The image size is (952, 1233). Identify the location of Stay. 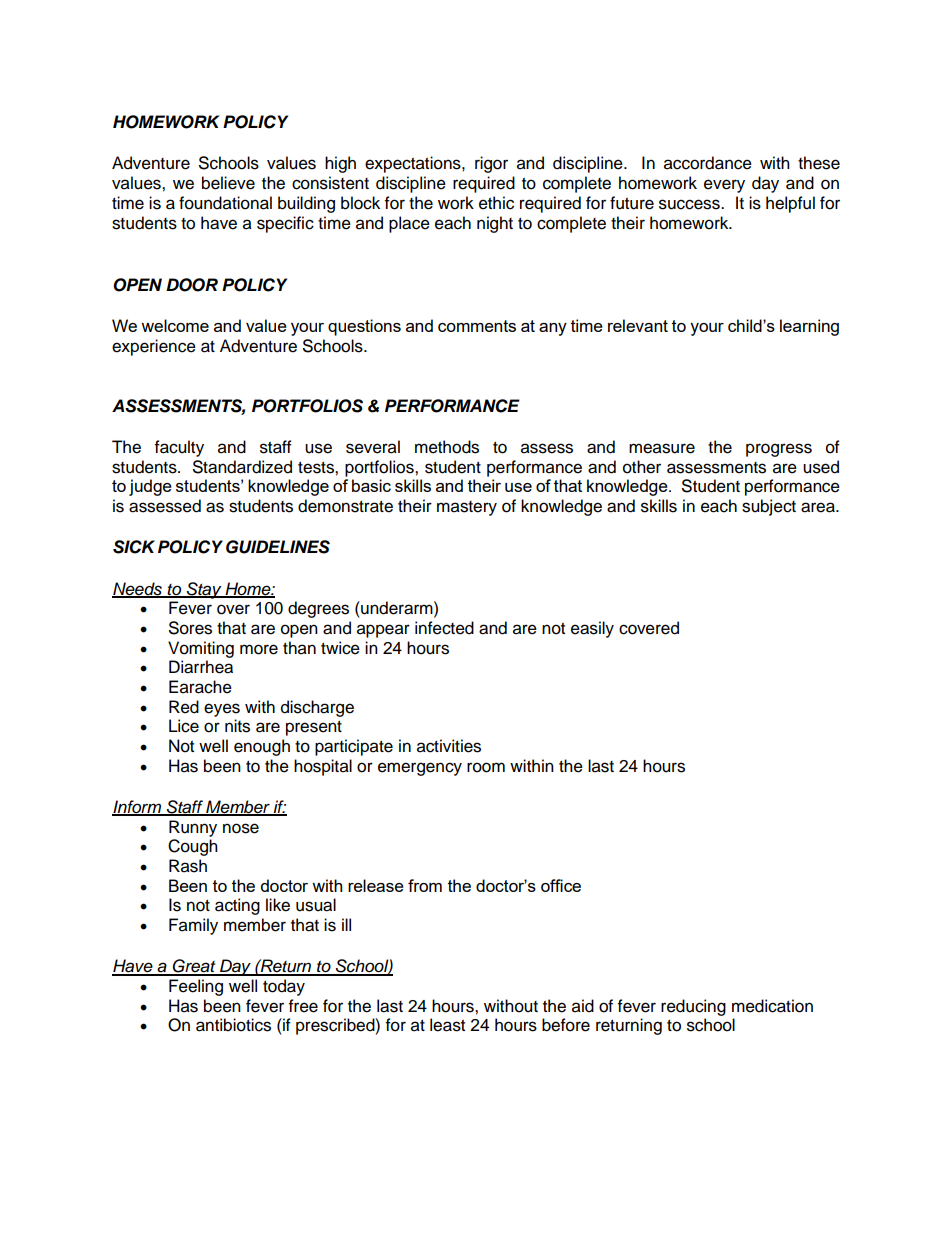
(204, 590).
